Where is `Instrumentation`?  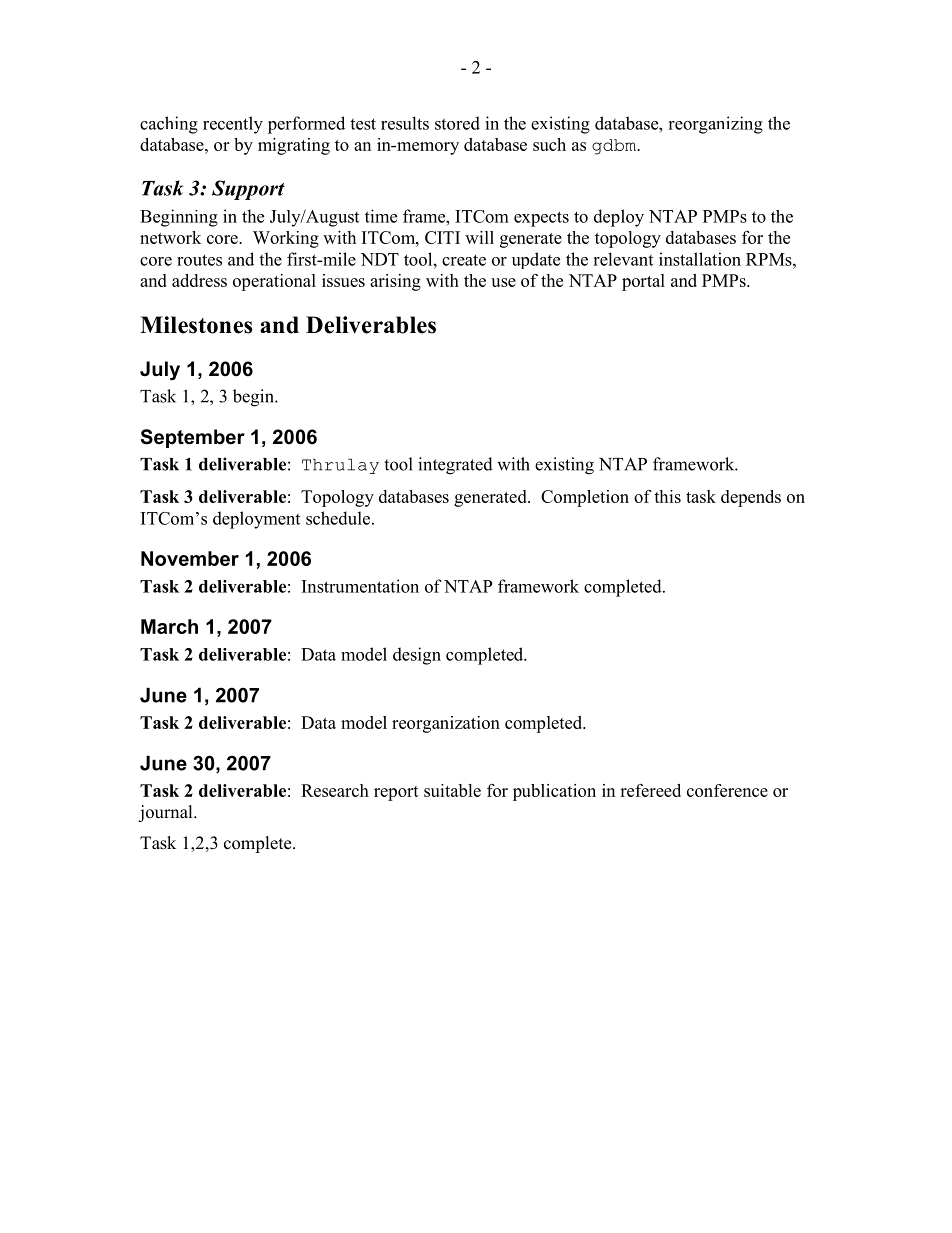
Instrumentation is located at coordinates (360, 586).
